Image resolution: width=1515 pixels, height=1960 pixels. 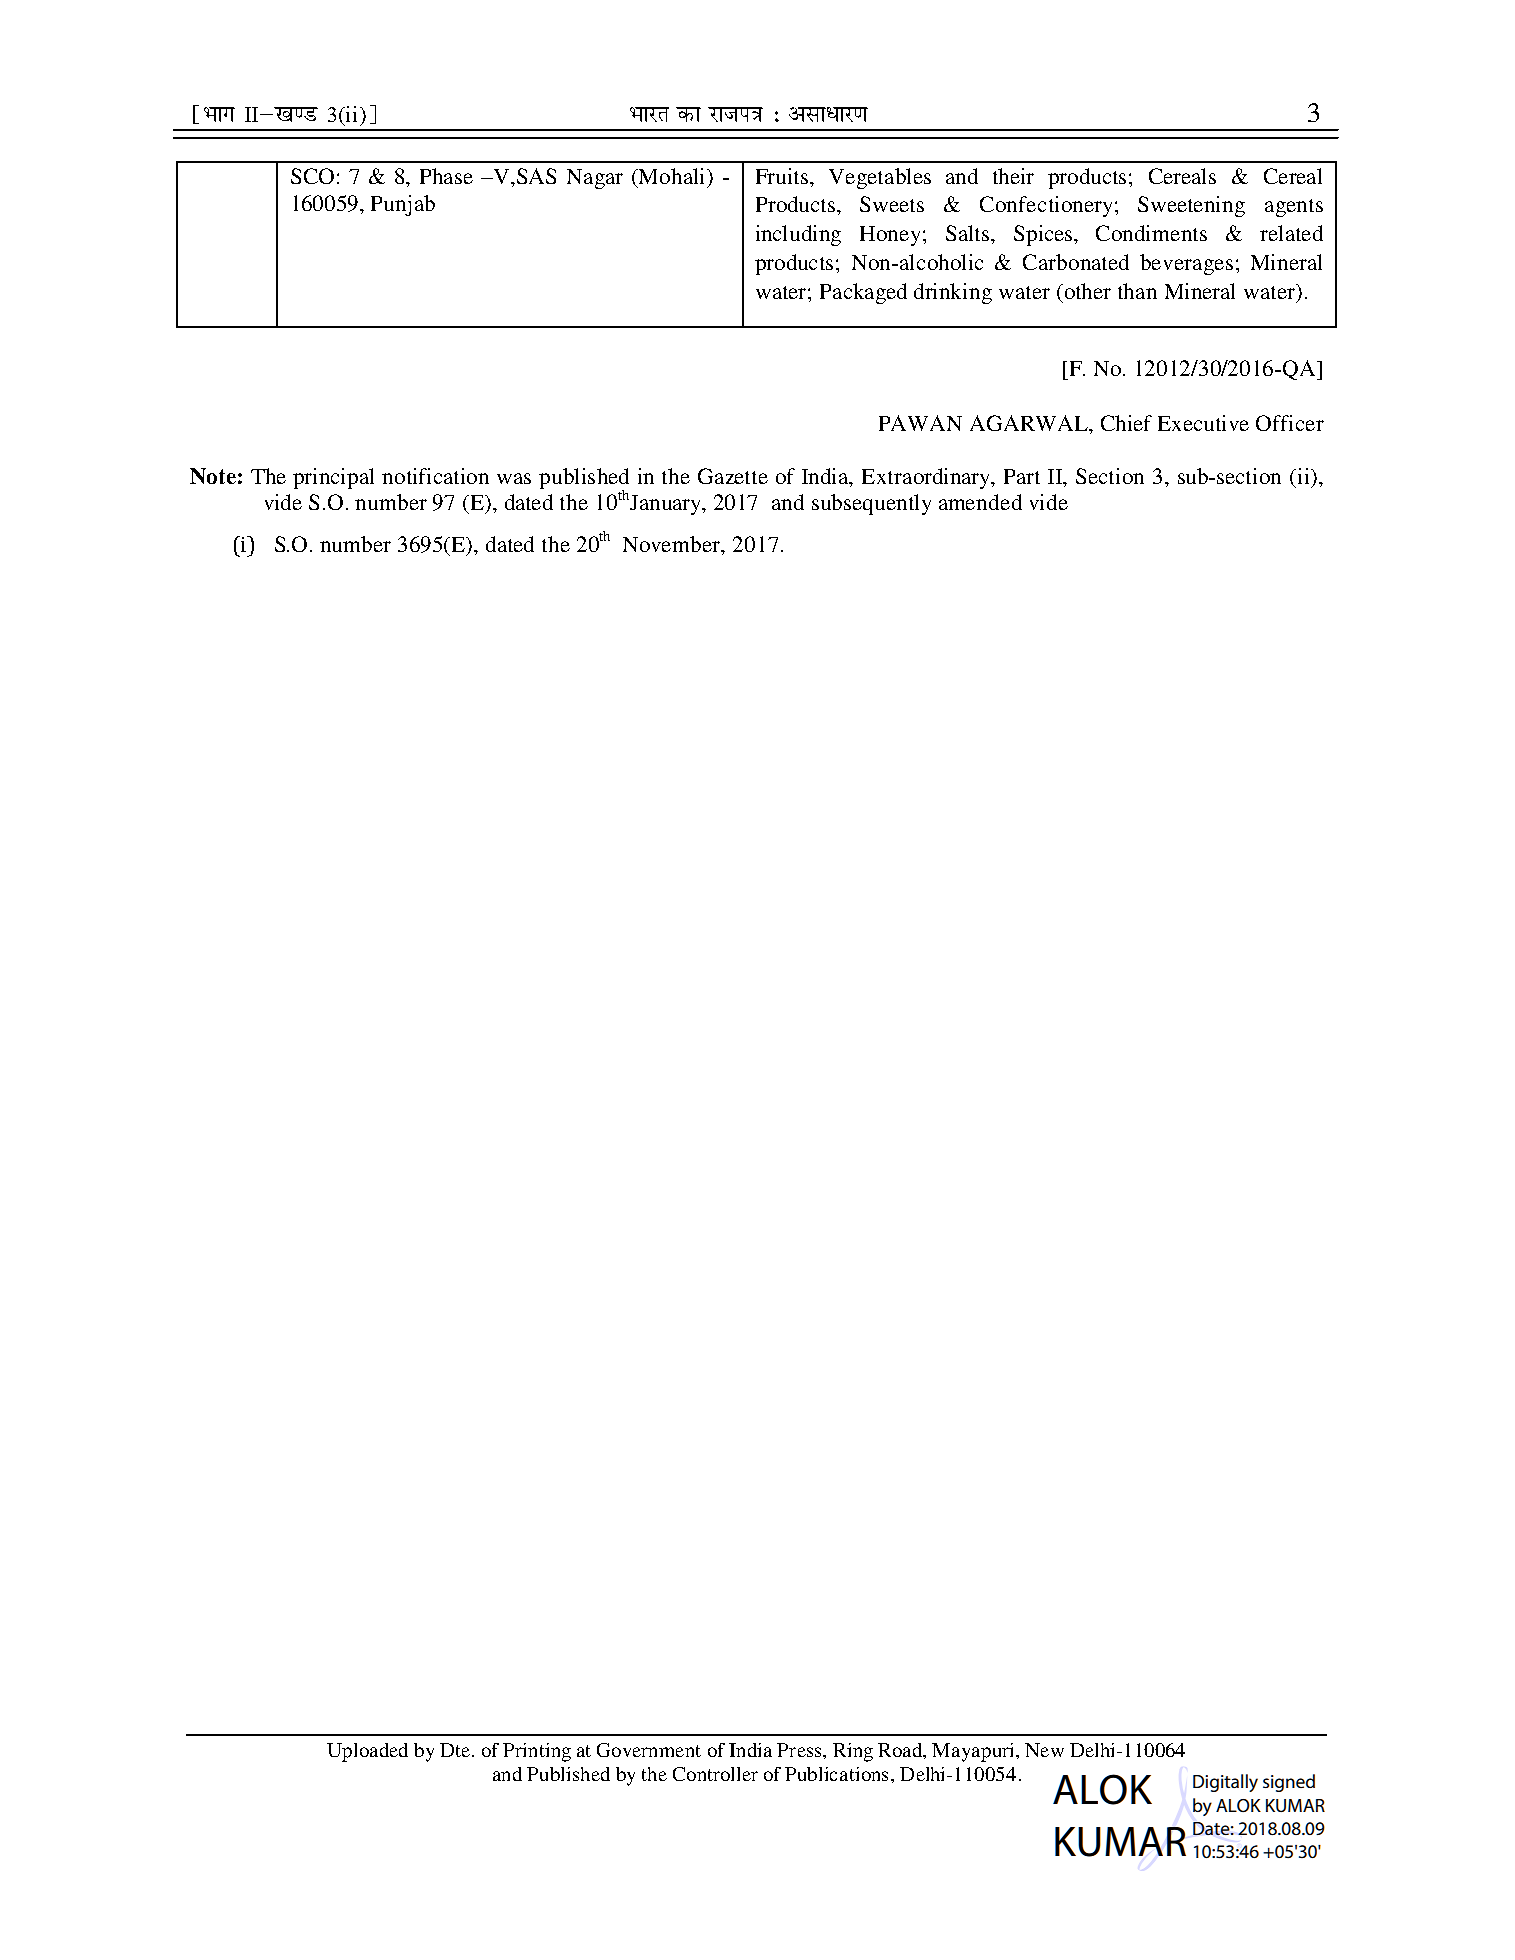 What do you see at coordinates (798, 235) in the document?
I see `including` at bounding box center [798, 235].
